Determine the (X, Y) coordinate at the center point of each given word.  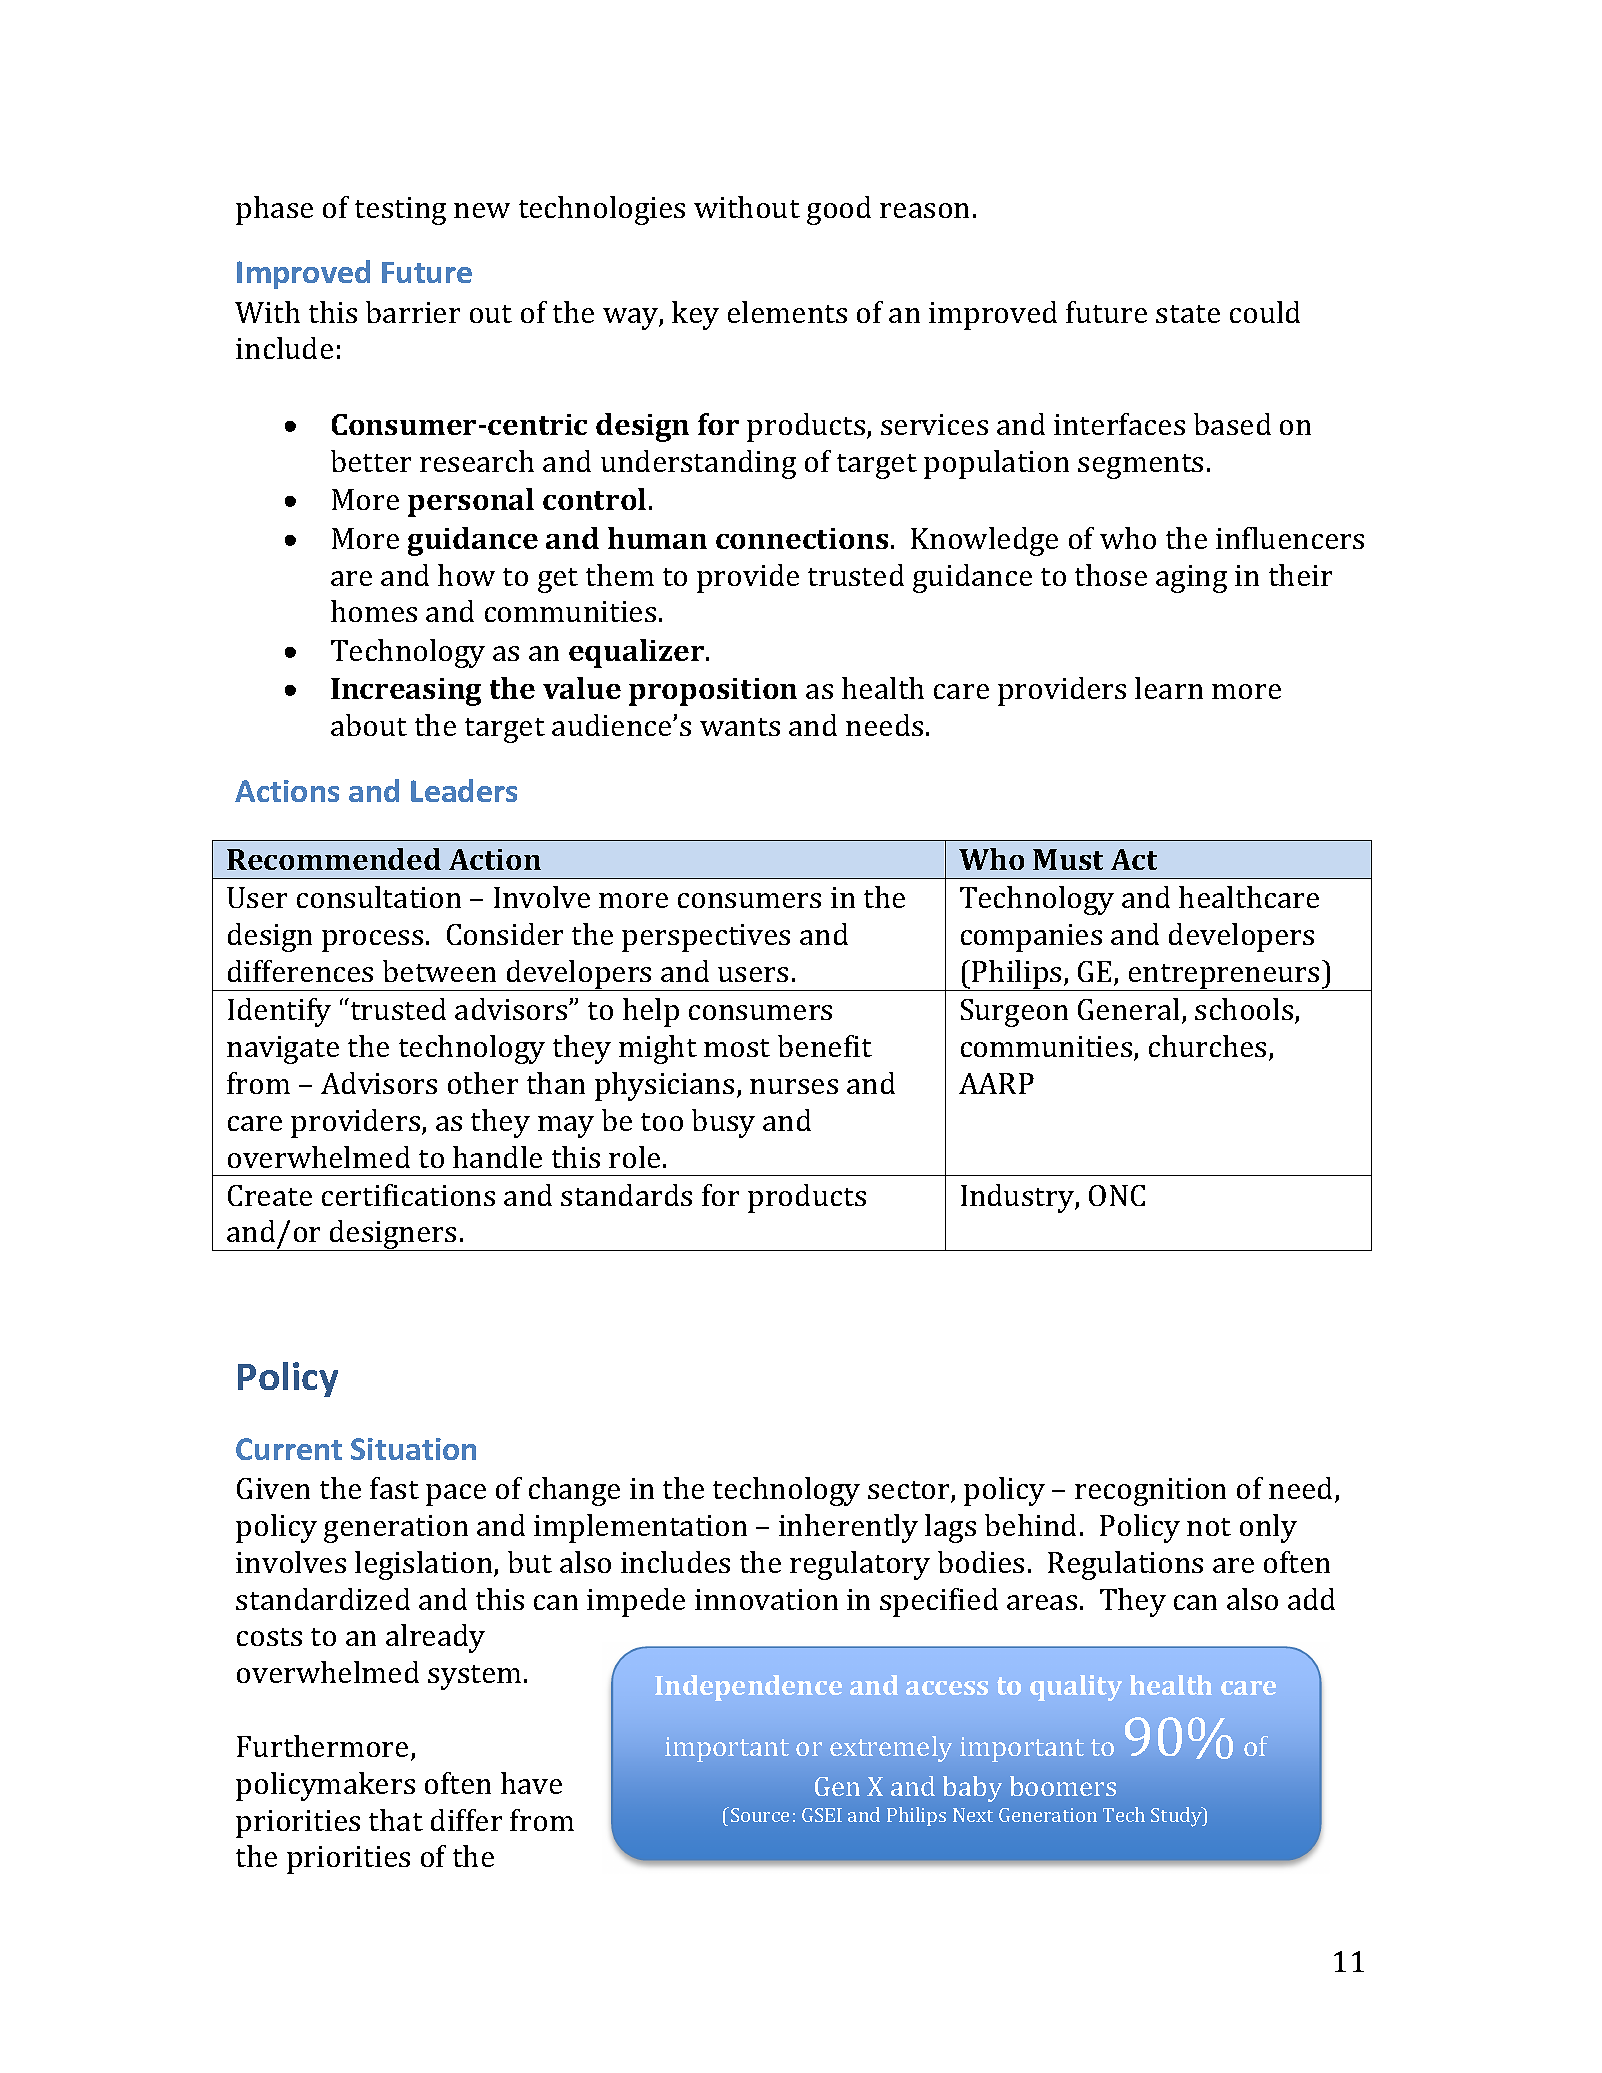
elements (787, 312)
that (396, 1820)
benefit (825, 1046)
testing (400, 211)
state (1188, 314)
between (439, 971)
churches (1207, 1046)
